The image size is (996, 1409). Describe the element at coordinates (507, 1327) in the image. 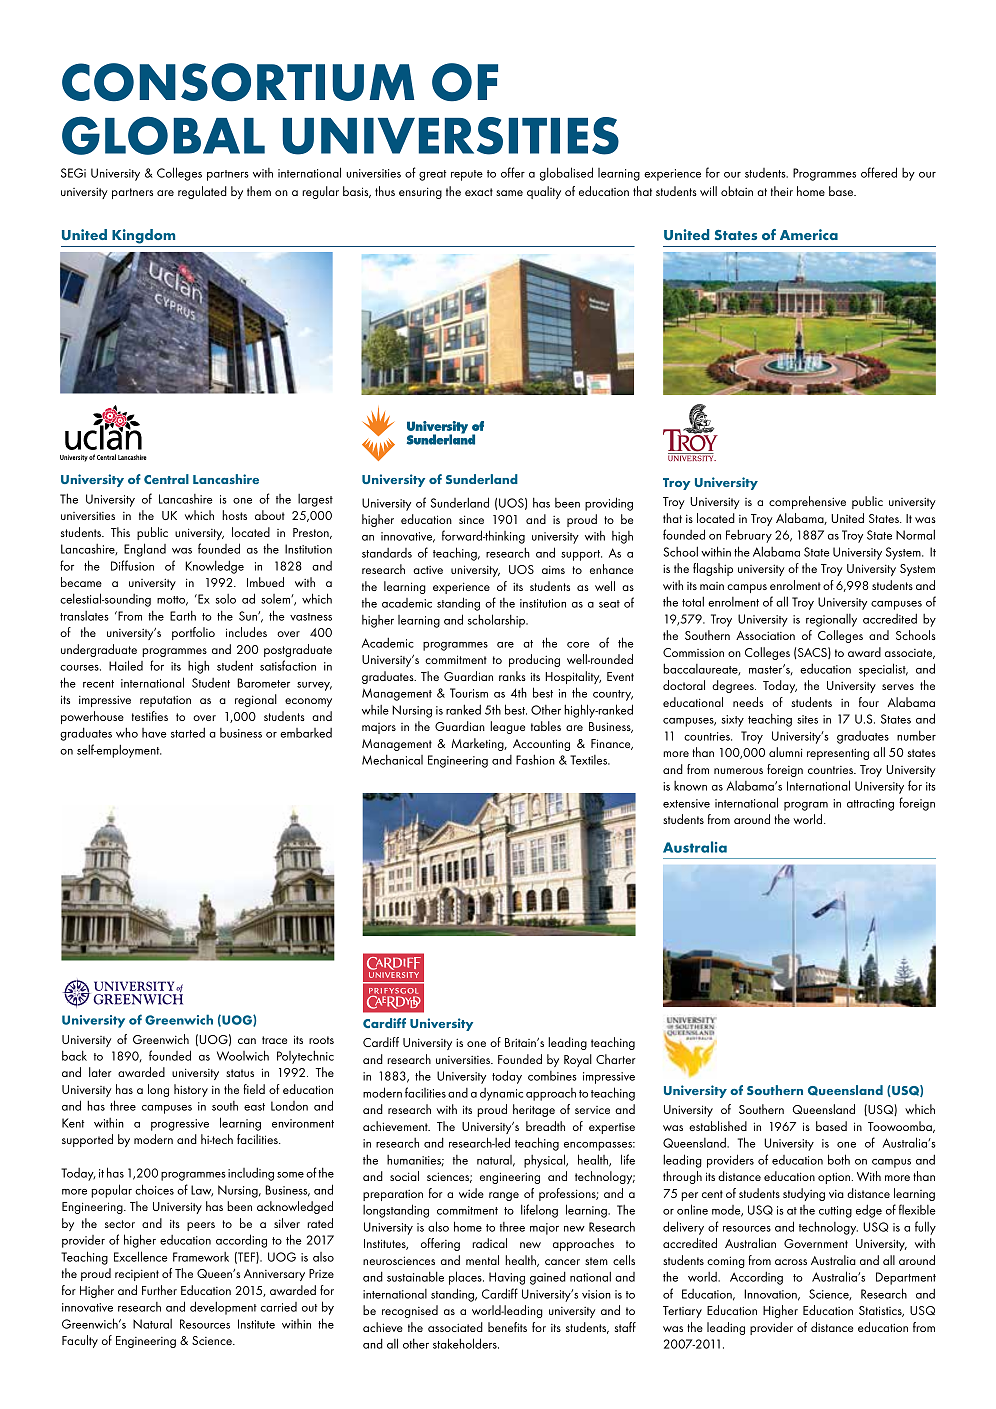

I see `benefits` at that location.
